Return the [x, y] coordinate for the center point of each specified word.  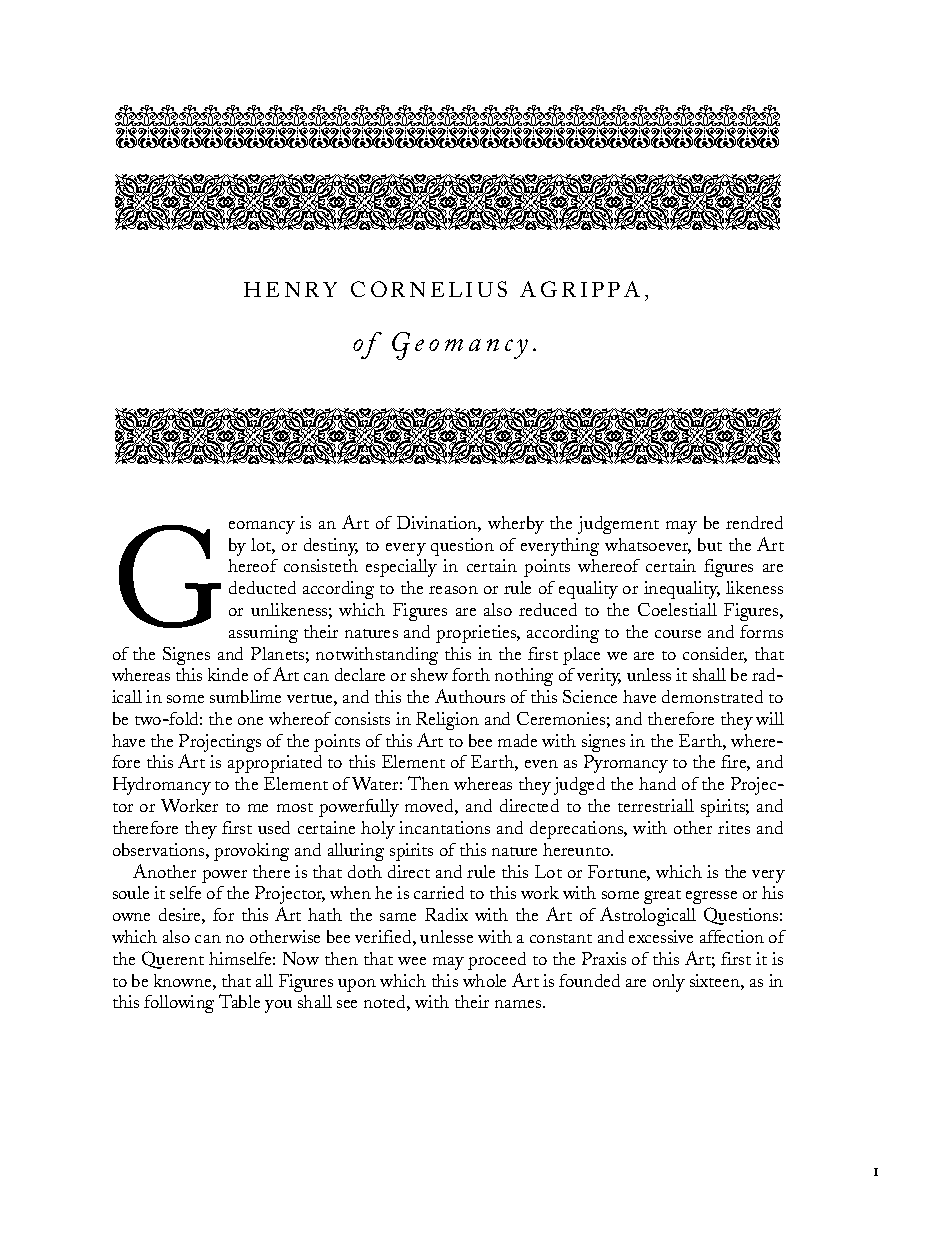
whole [484, 980]
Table [239, 1001]
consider [715, 655]
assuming [263, 634]
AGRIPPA [580, 289]
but [710, 544]
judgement [618, 525]
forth [471, 674]
